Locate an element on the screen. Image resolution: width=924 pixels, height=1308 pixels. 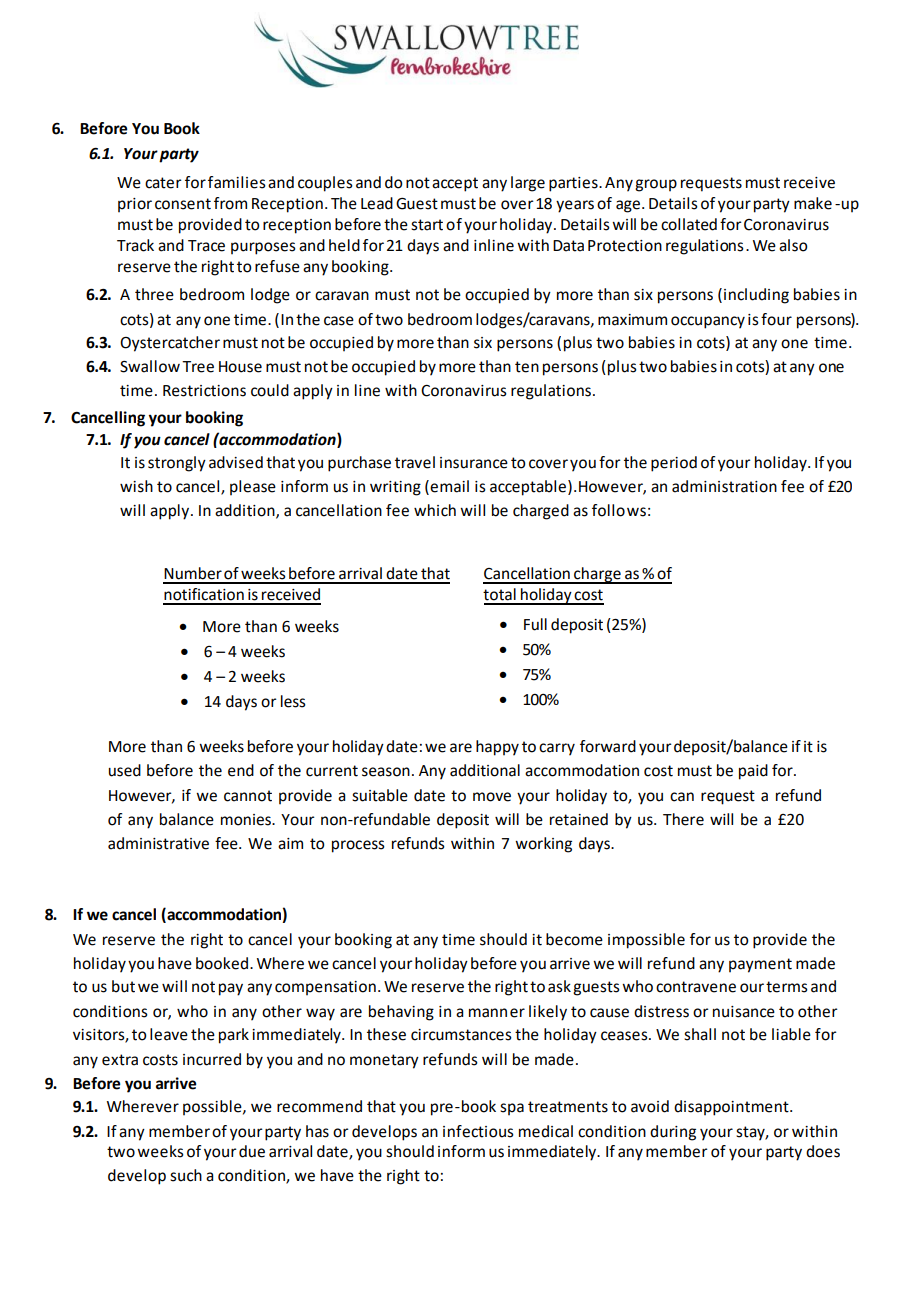
monies is located at coordinates (247, 820).
